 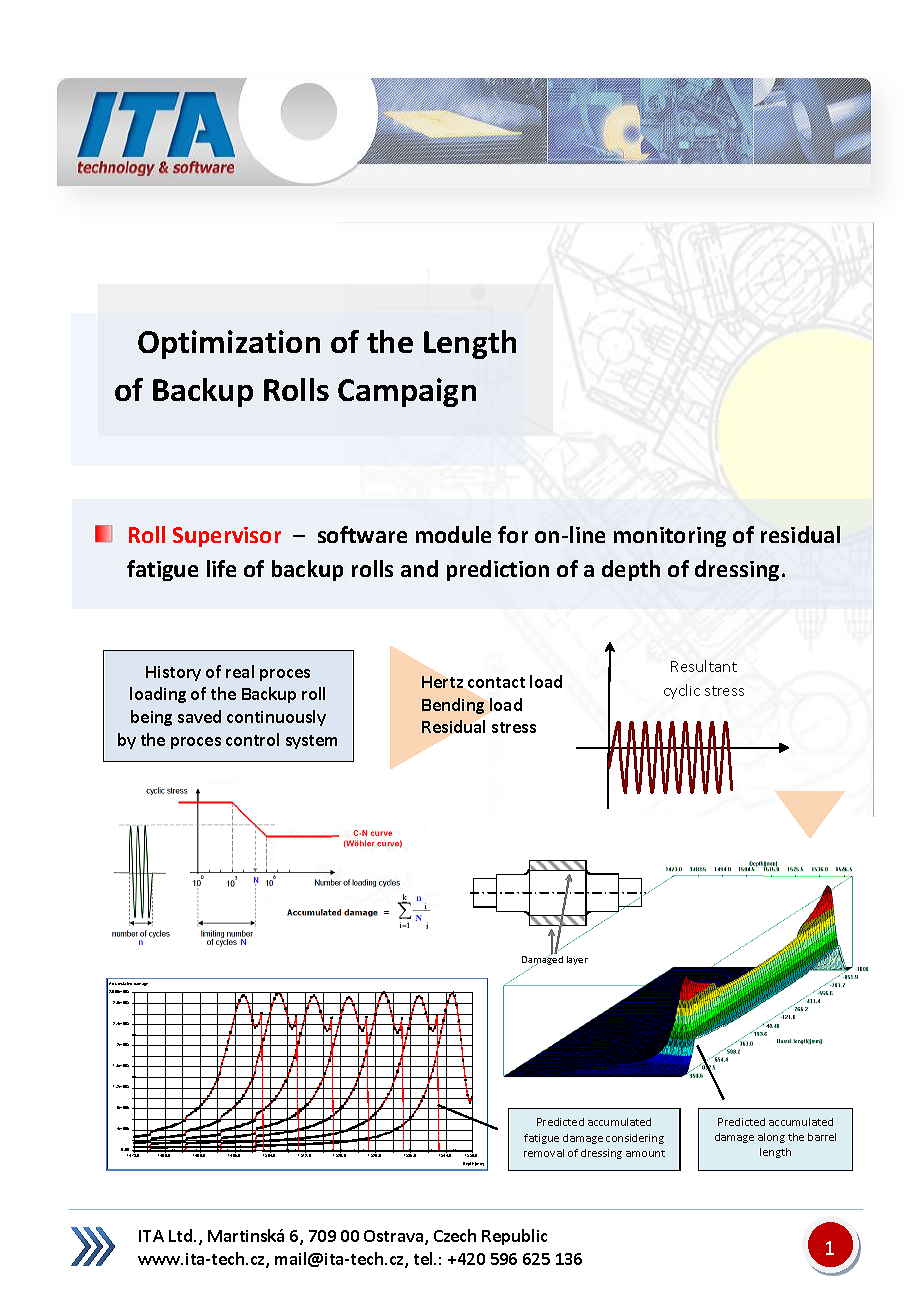 I want to click on along, so click(x=771, y=1138).
